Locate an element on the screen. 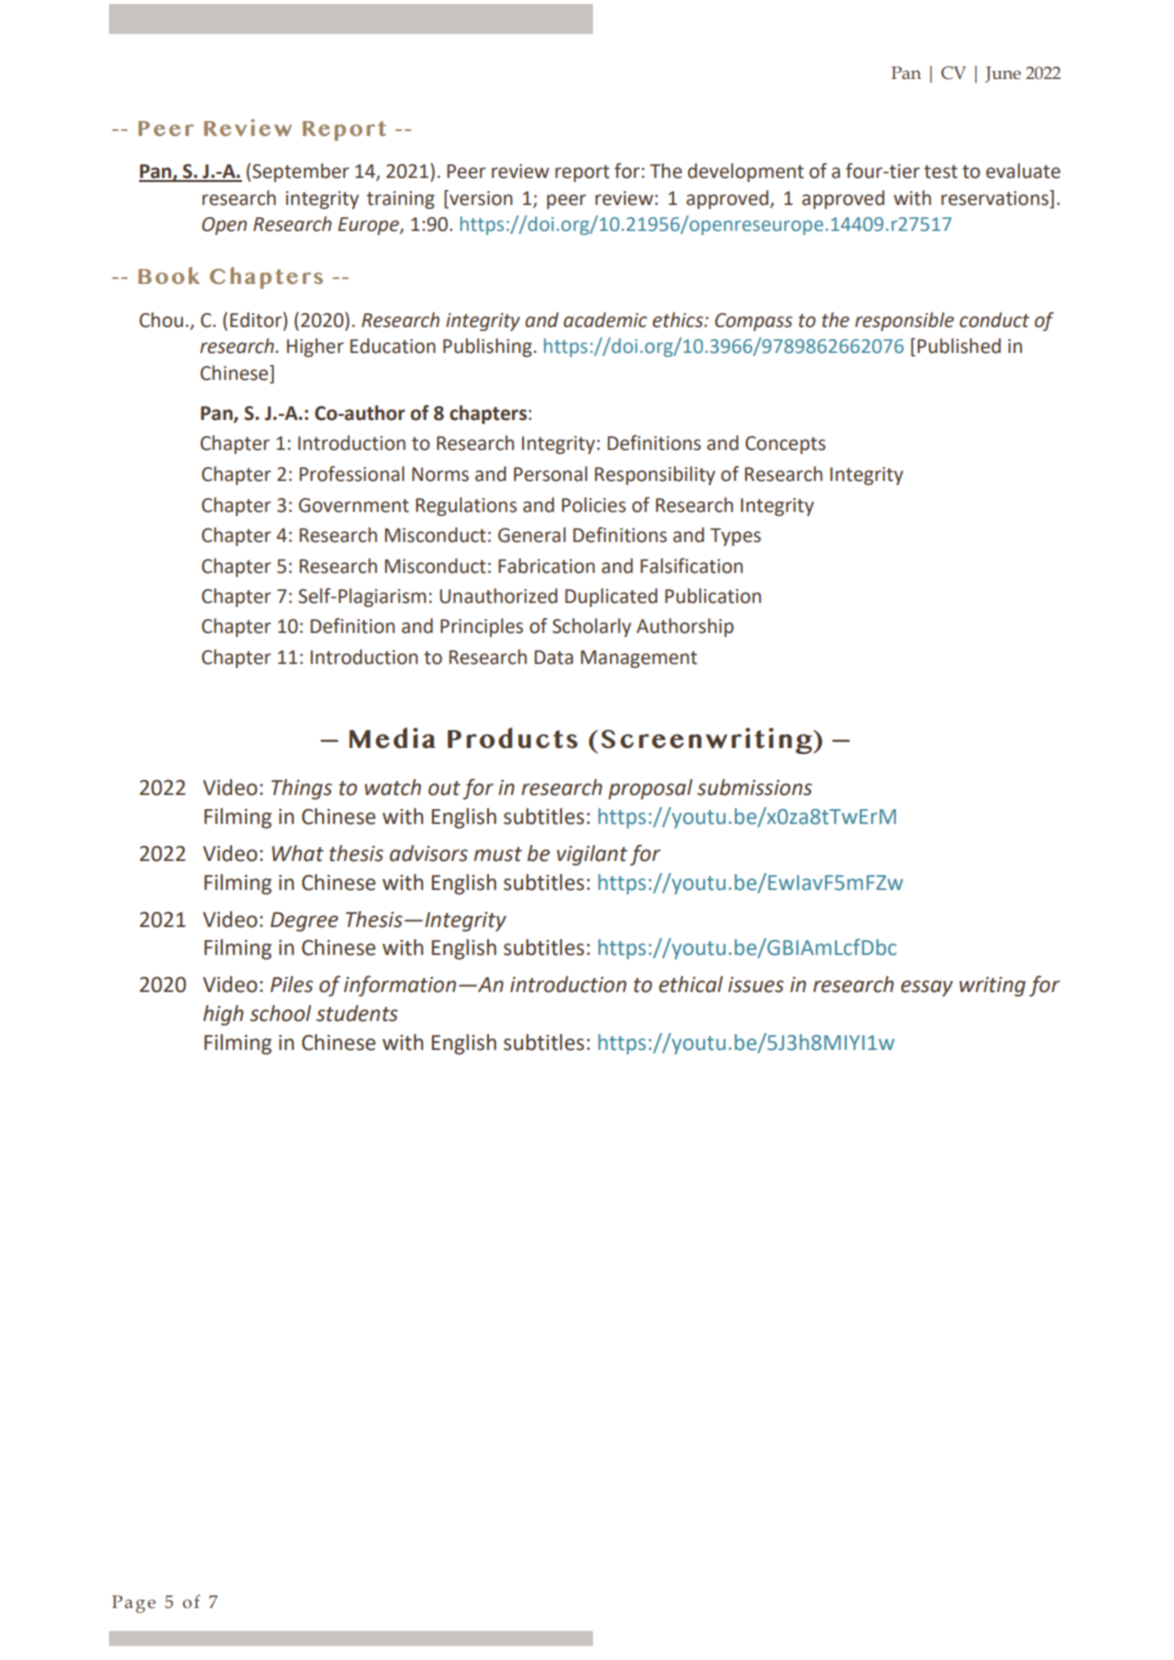 This screenshot has height=1660, width=1174. Published is located at coordinates (959, 346).
